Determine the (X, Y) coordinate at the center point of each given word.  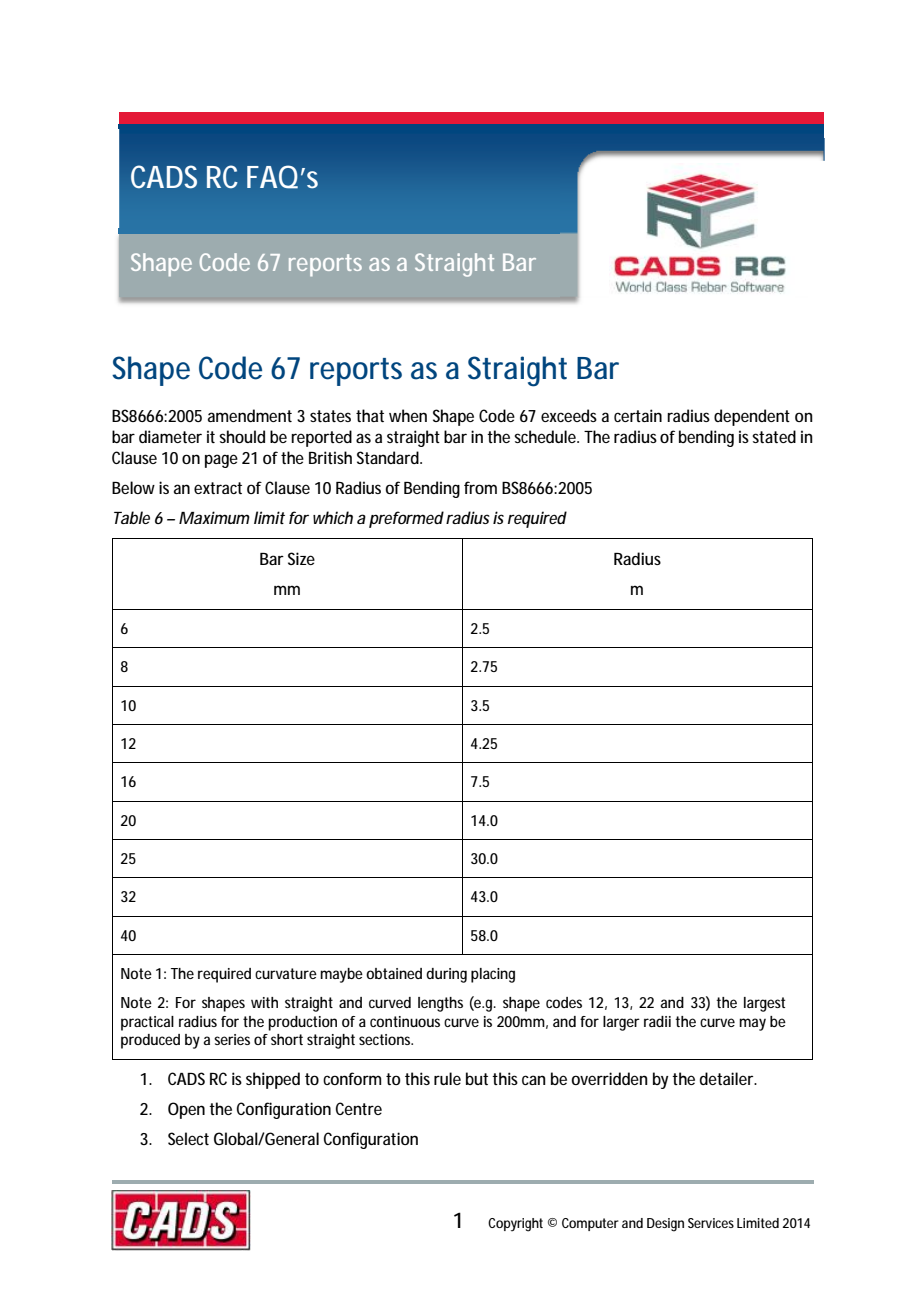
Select (188, 1138)
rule (447, 1078)
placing (493, 975)
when (408, 415)
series (232, 1039)
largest (764, 1004)
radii (657, 1021)
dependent (752, 417)
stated (774, 436)
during (446, 975)
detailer (728, 1078)
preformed (406, 519)
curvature (286, 973)
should (242, 436)
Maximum (214, 517)
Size (301, 558)
